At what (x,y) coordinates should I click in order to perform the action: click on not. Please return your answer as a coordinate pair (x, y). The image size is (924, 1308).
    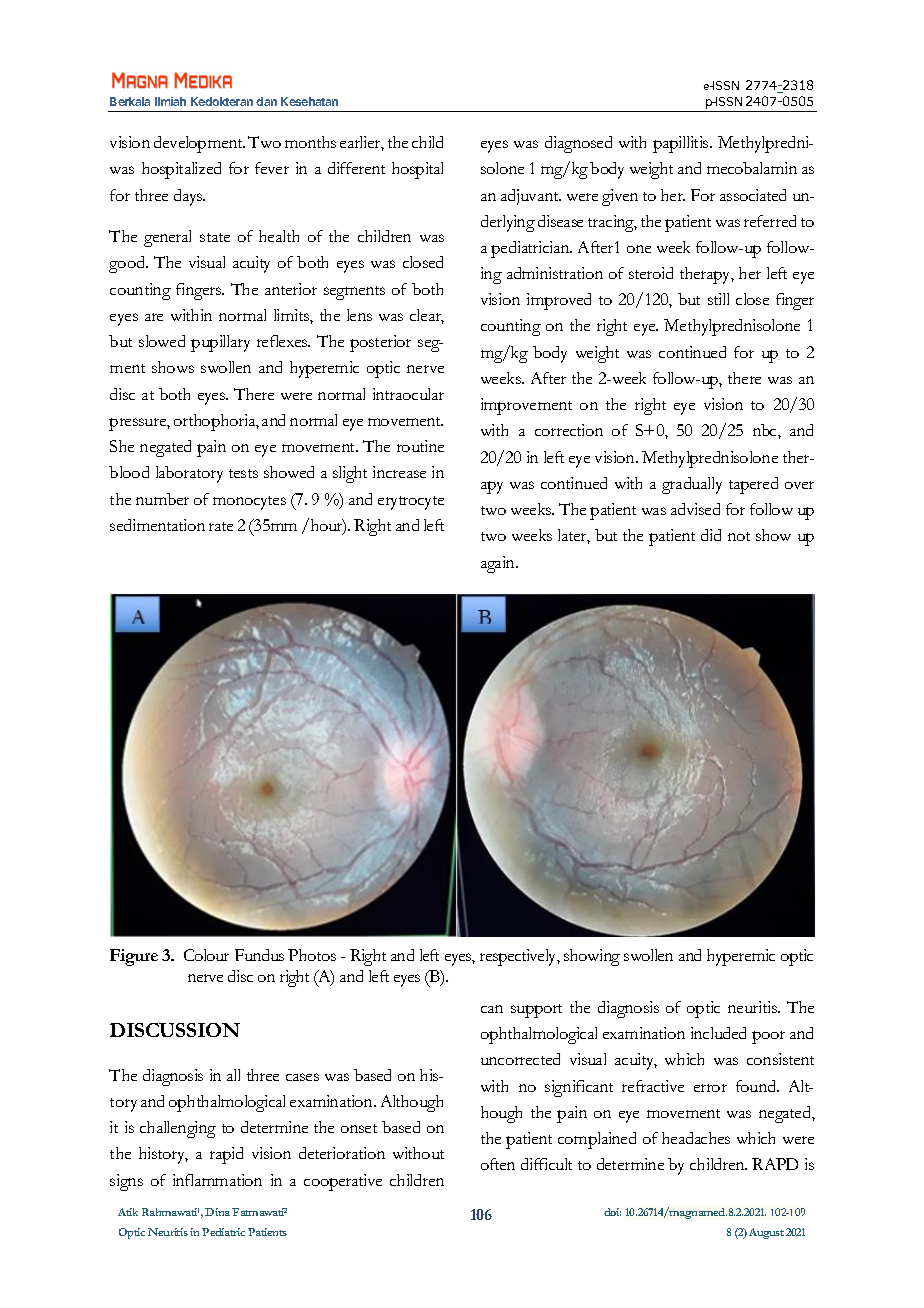
    Looking at the image, I should click on (739, 536).
